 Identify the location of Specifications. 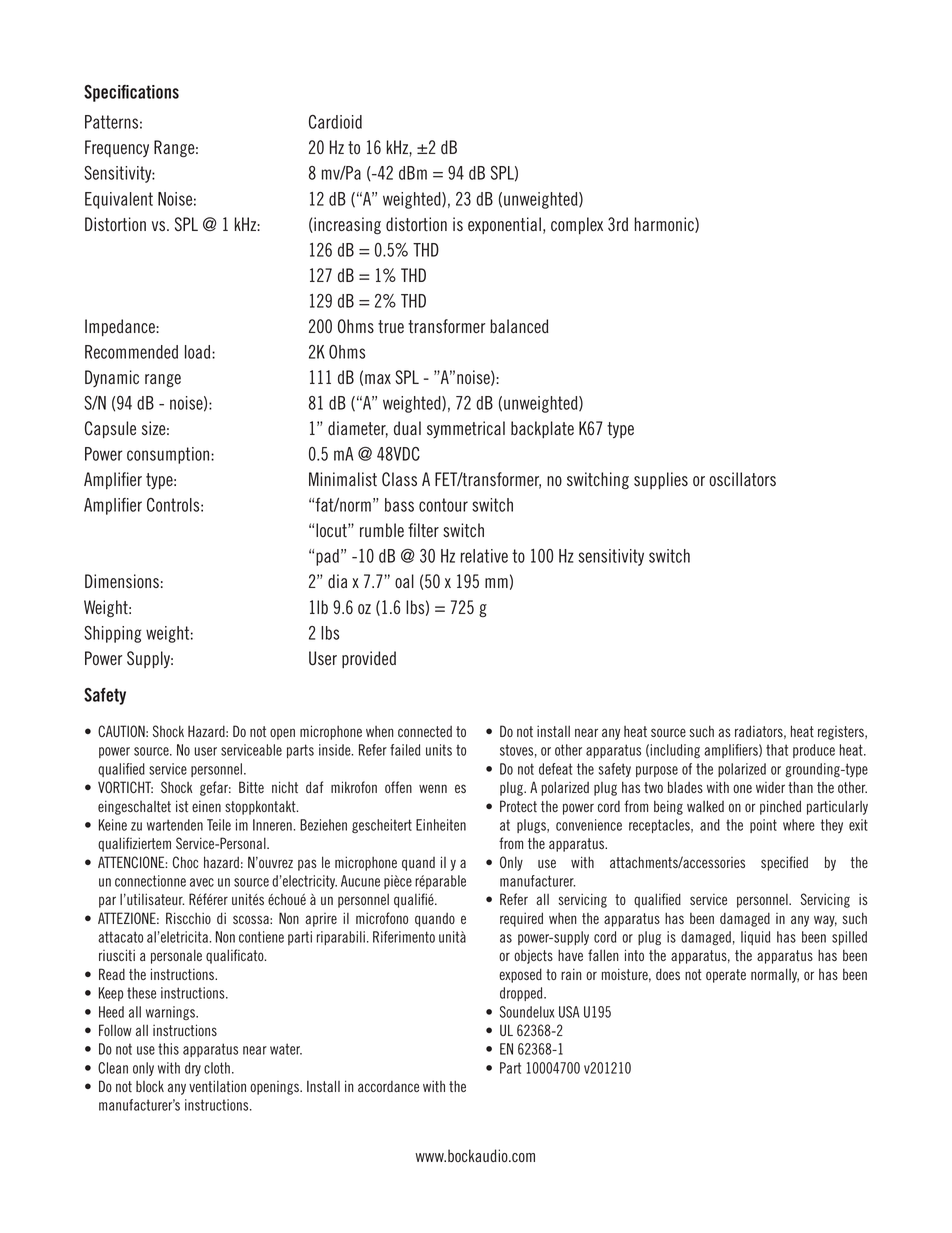
(131, 93).
